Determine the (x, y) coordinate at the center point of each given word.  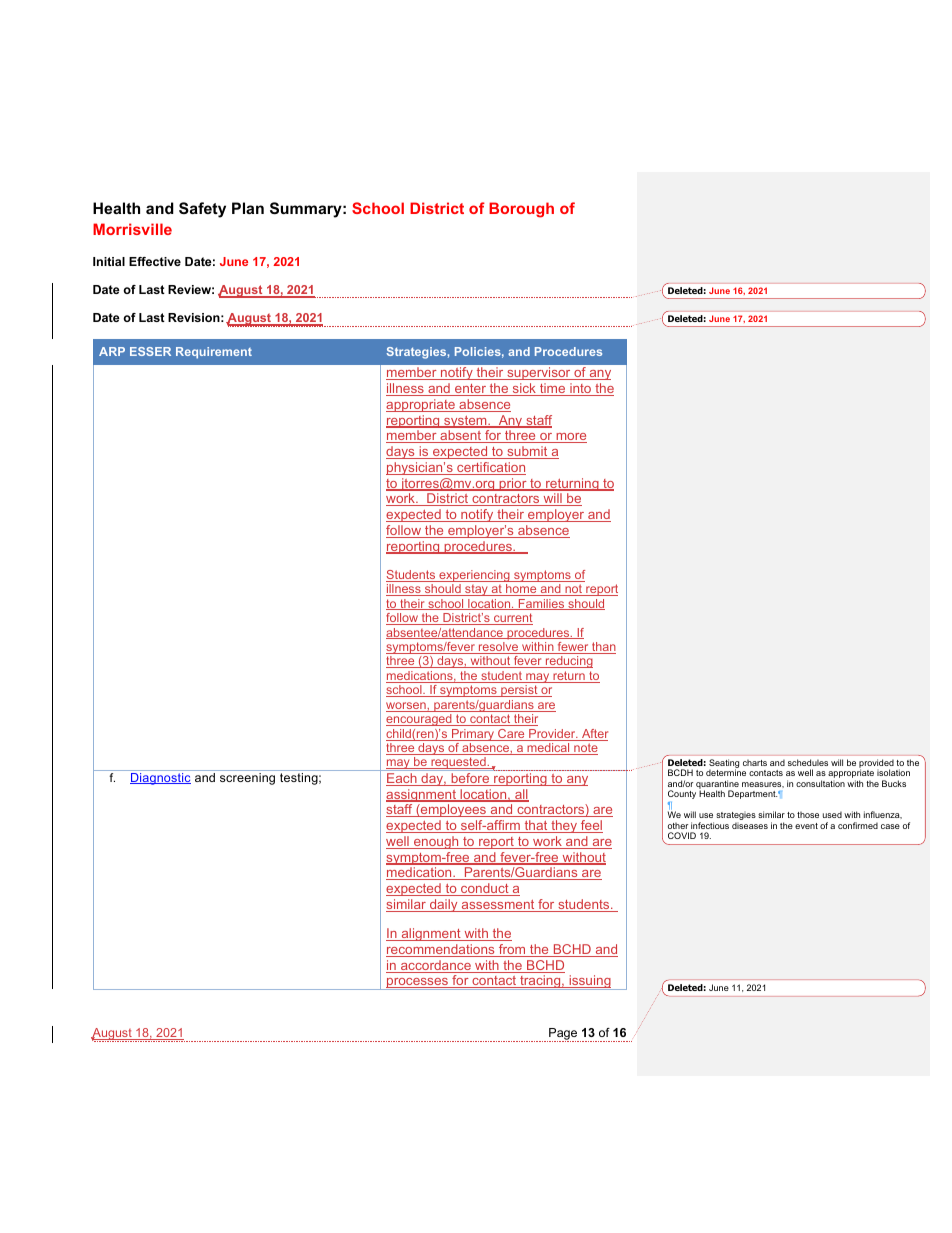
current (512, 619)
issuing (590, 982)
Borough (521, 210)
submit (527, 452)
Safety (202, 210)
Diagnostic (160, 779)
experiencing (474, 576)
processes (417, 984)
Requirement (214, 353)
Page (563, 1035)
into (581, 389)
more (570, 438)
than (603, 648)
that (536, 826)
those (808, 815)
